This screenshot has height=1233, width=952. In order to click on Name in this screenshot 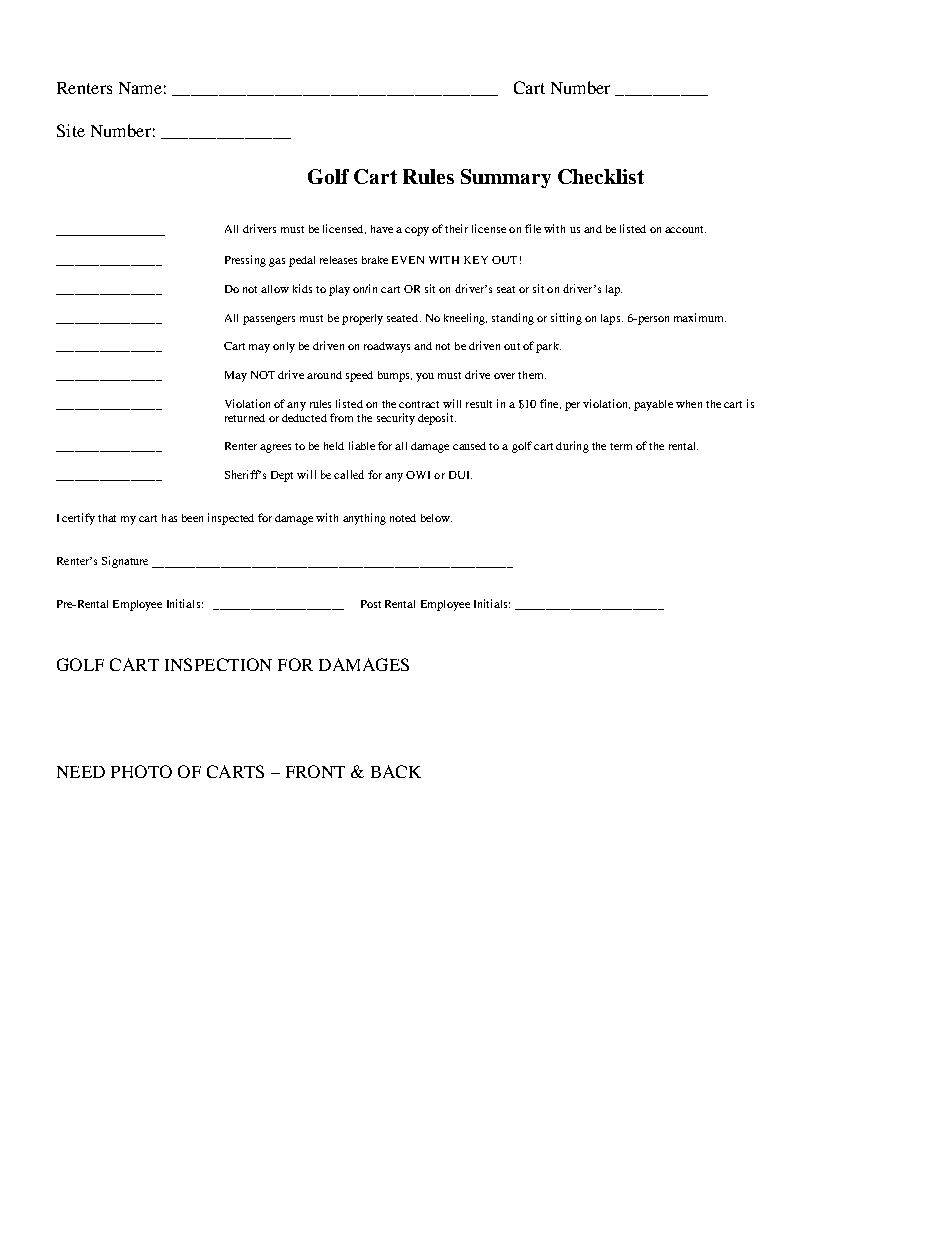, I will do `click(140, 88)`.
